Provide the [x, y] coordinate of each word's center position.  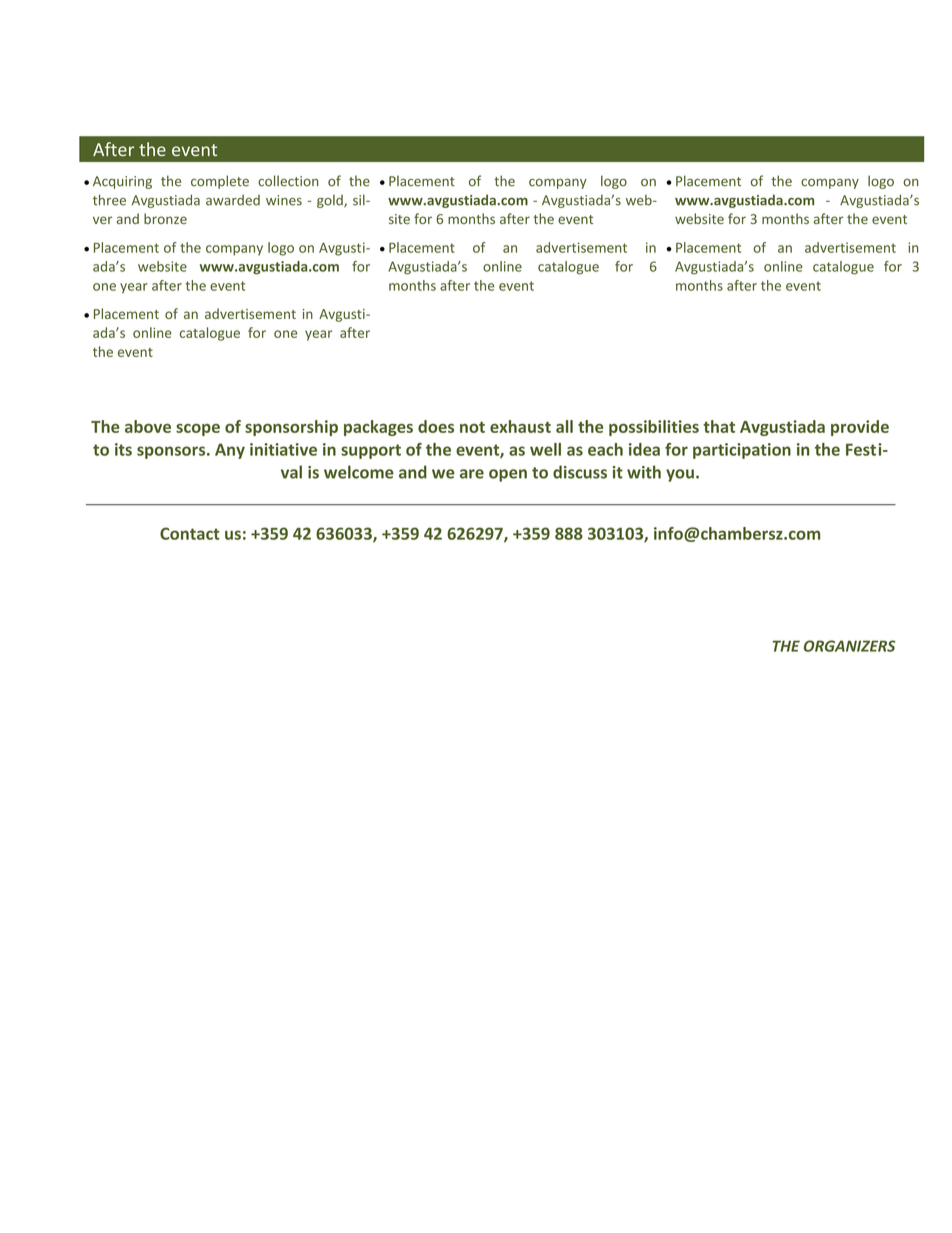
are [472, 474]
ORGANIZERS [849, 646]
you [680, 475]
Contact [190, 533]
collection [288, 181]
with [644, 472]
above [148, 426]
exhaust [520, 426]
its [123, 449]
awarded [233, 200]
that [719, 426]
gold [331, 201]
